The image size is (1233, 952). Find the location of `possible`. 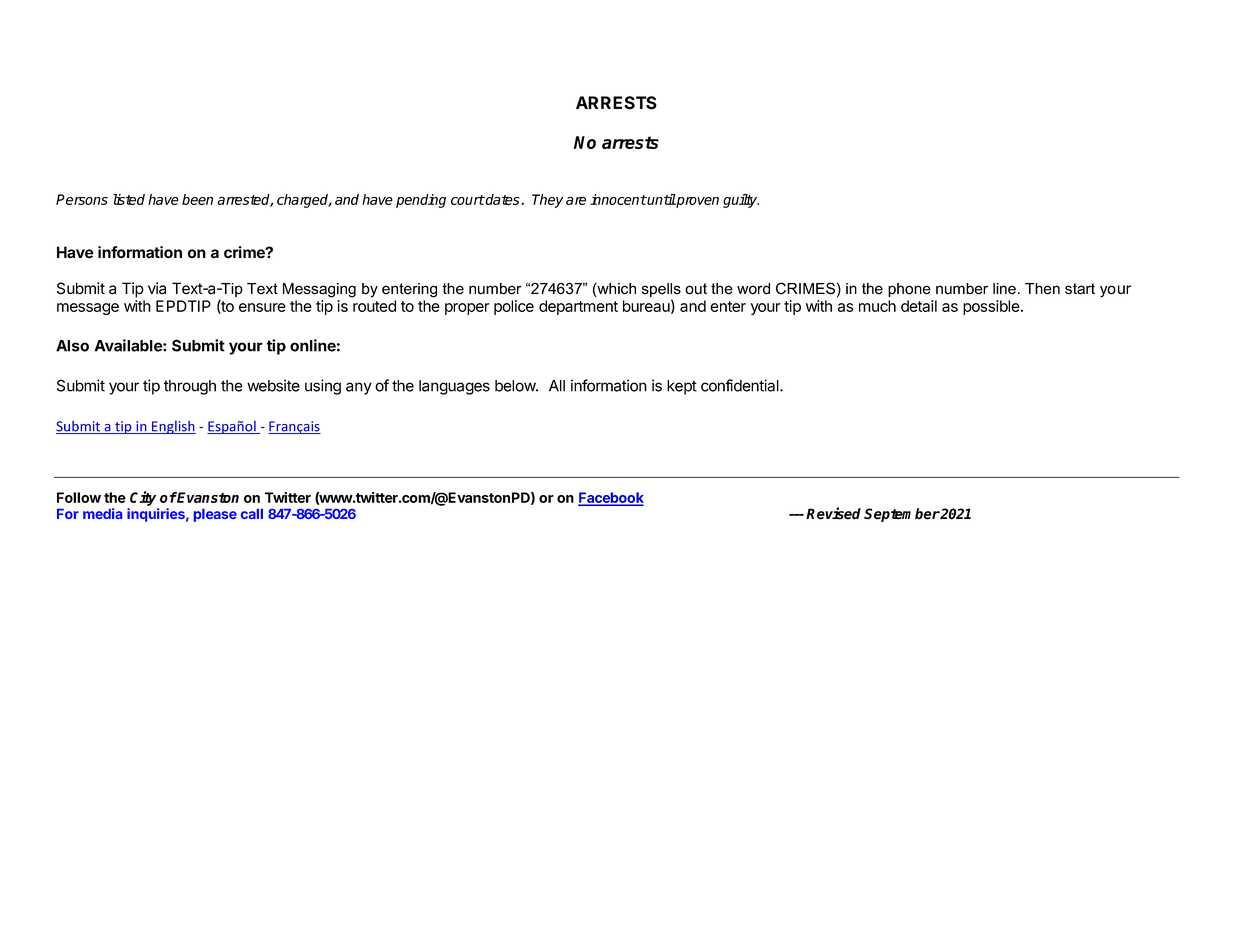

possible is located at coordinates (992, 307).
